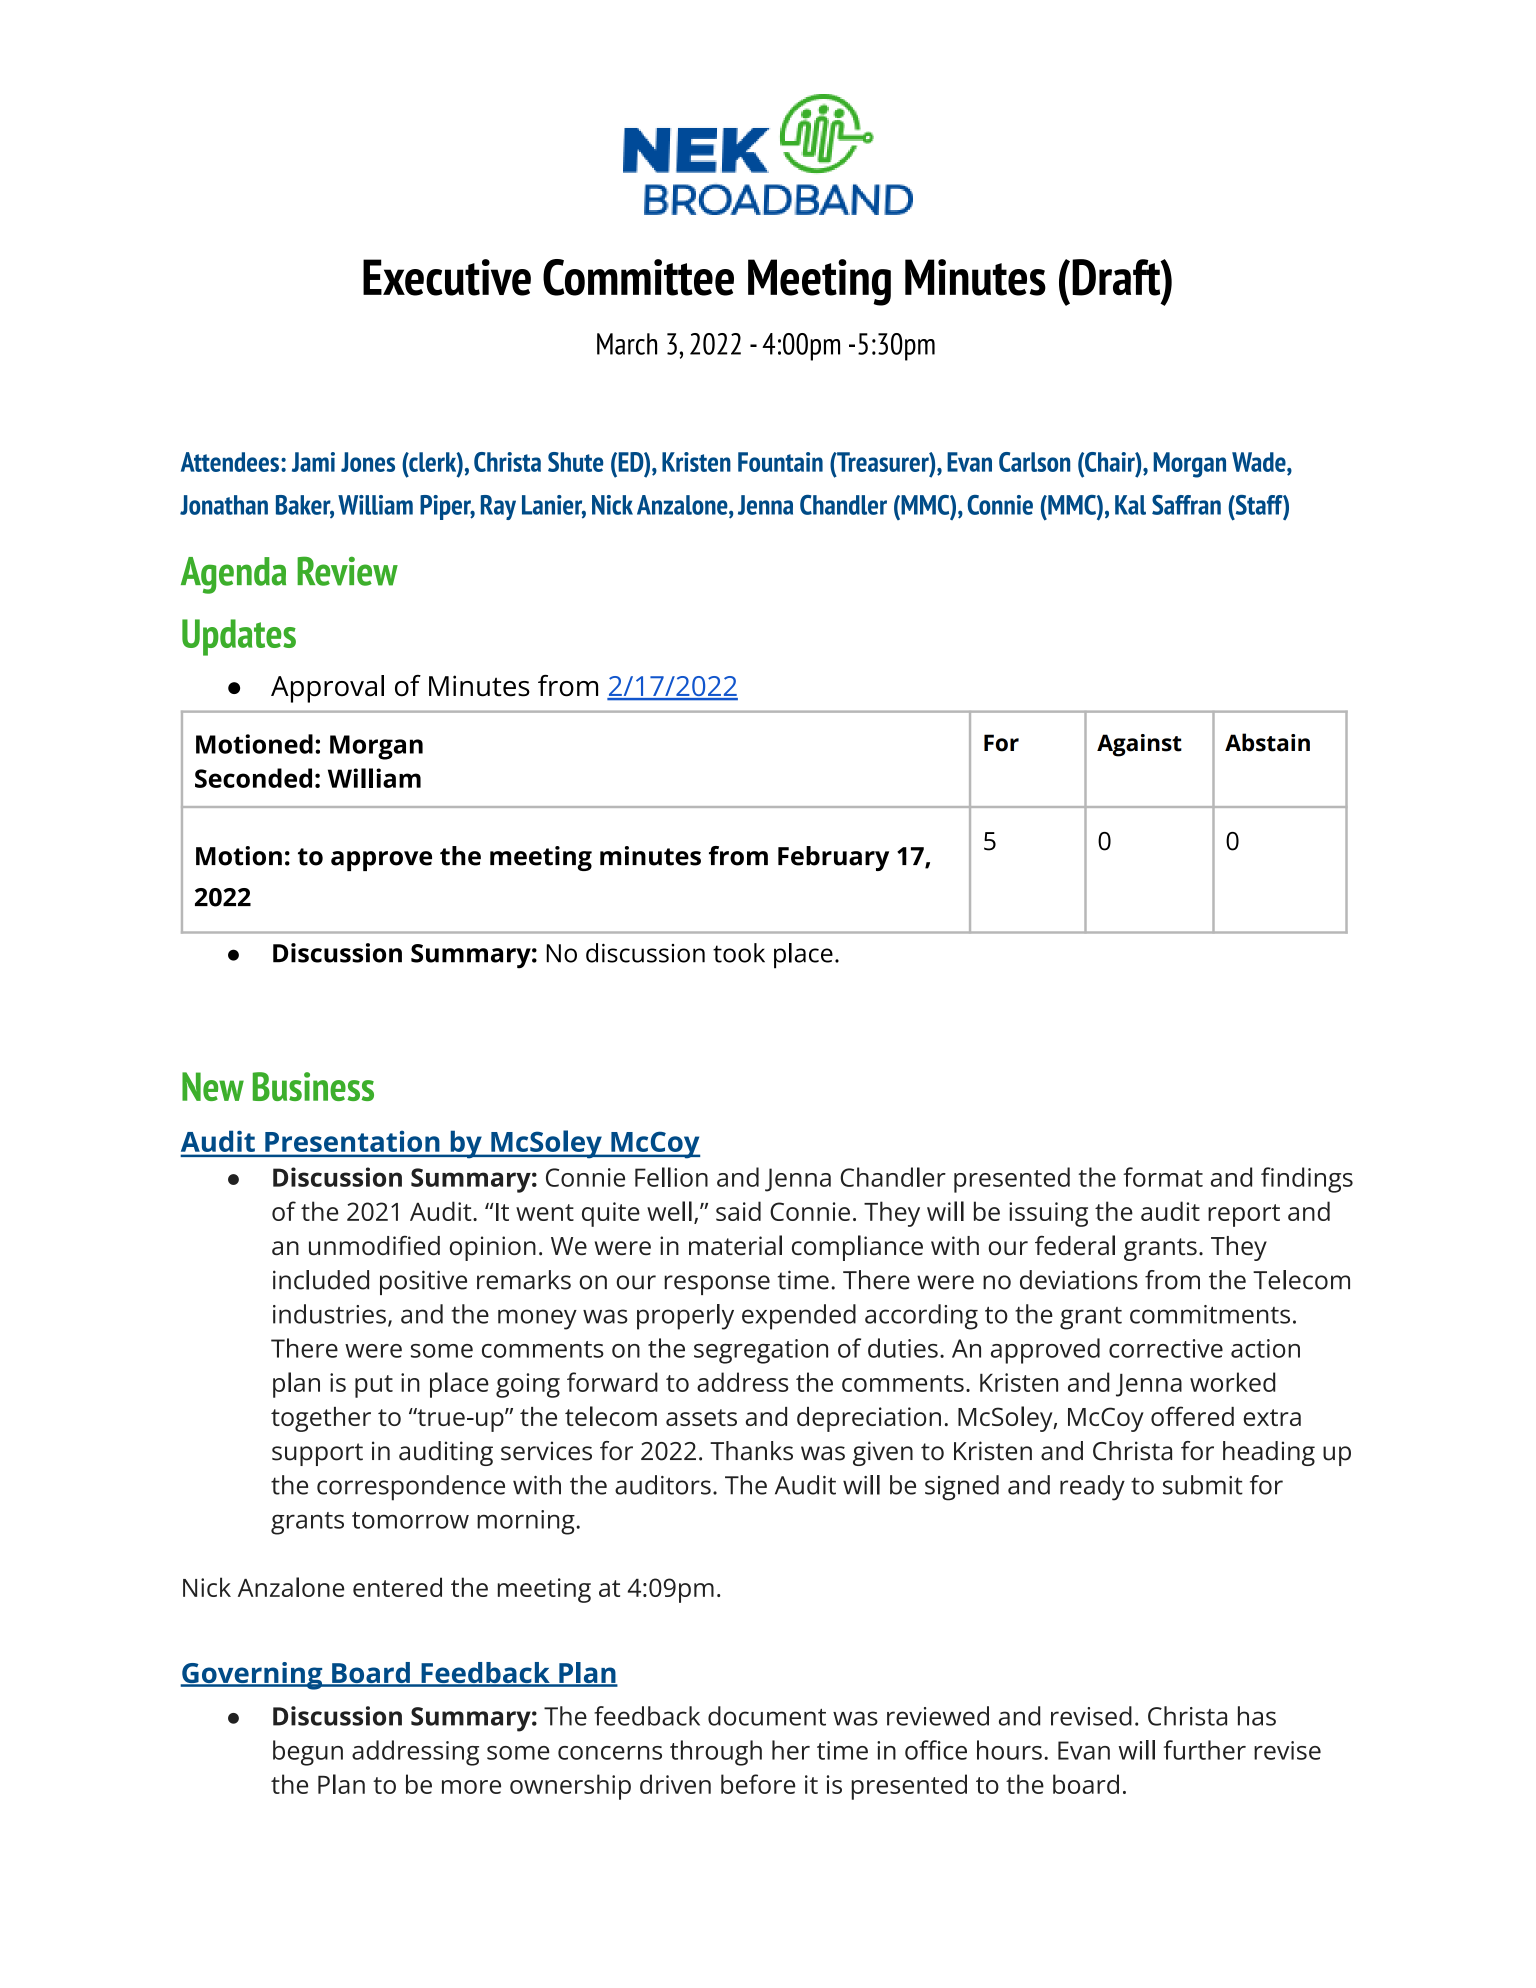 Image resolution: width=1536 pixels, height=1988 pixels. I want to click on begun, so click(308, 1753).
